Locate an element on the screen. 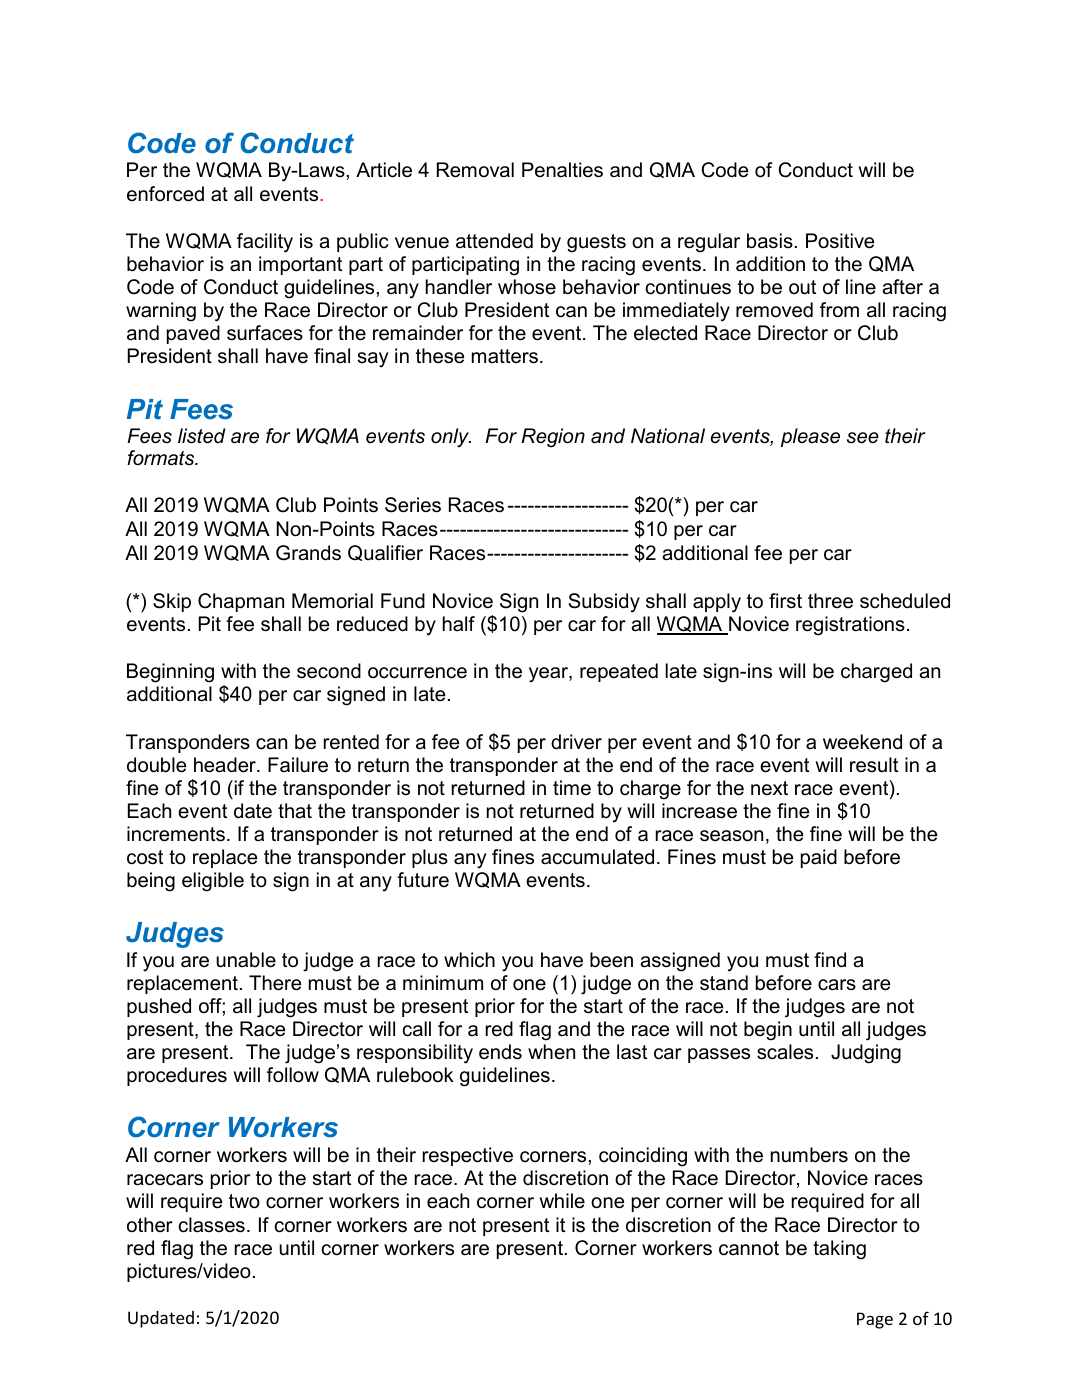 Image resolution: width=1078 pixels, height=1395 pixels. facility is located at coordinates (265, 243).
